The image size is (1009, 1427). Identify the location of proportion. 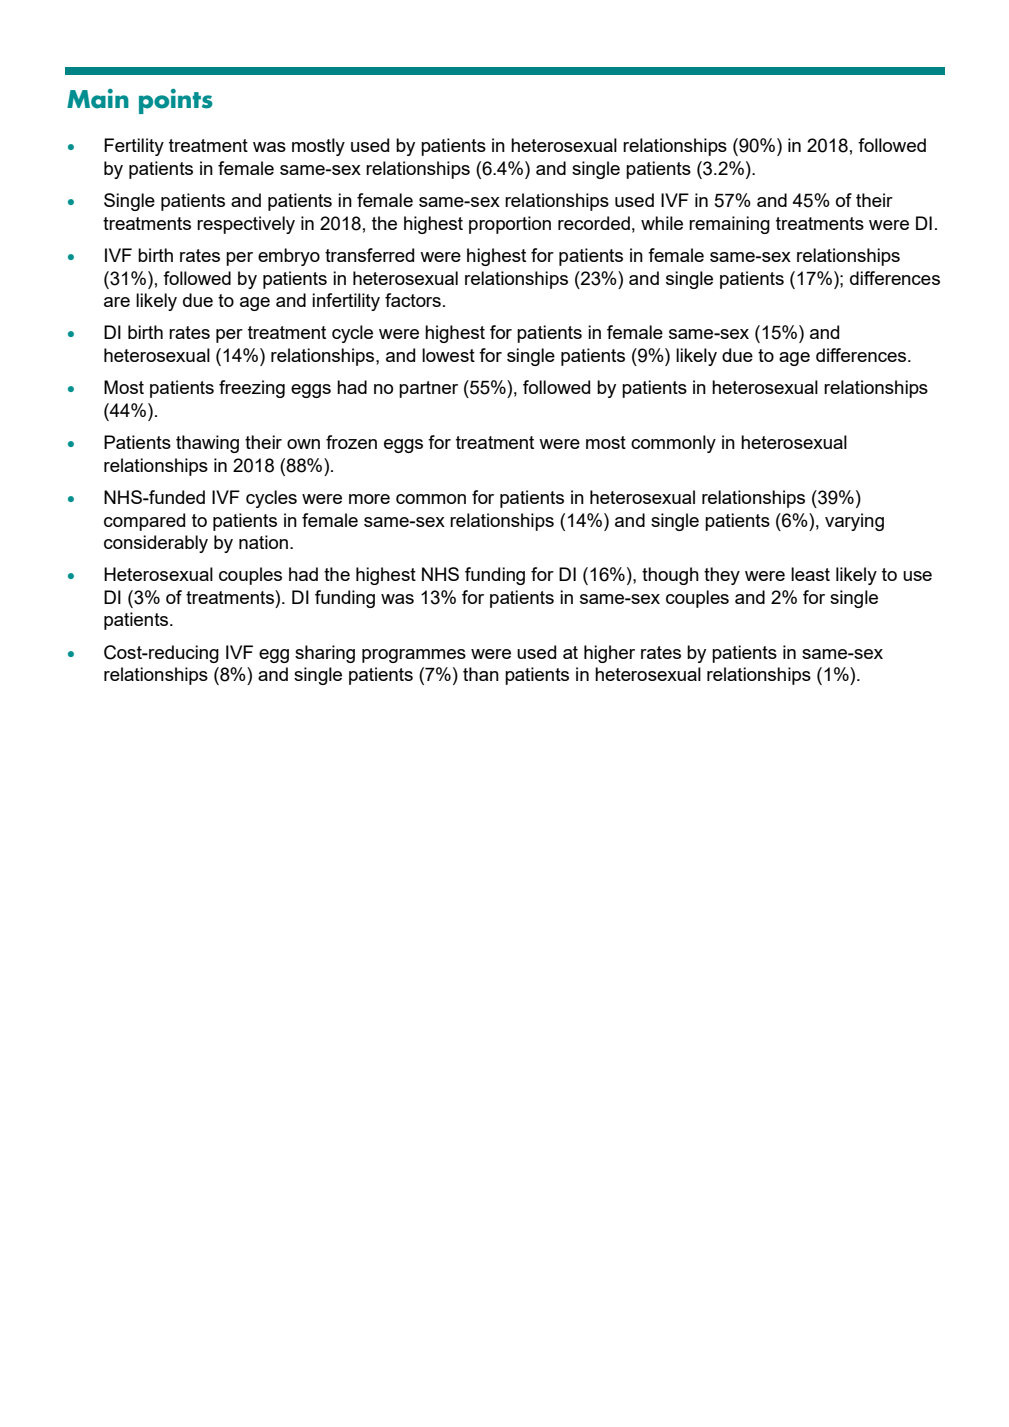
(510, 225).
